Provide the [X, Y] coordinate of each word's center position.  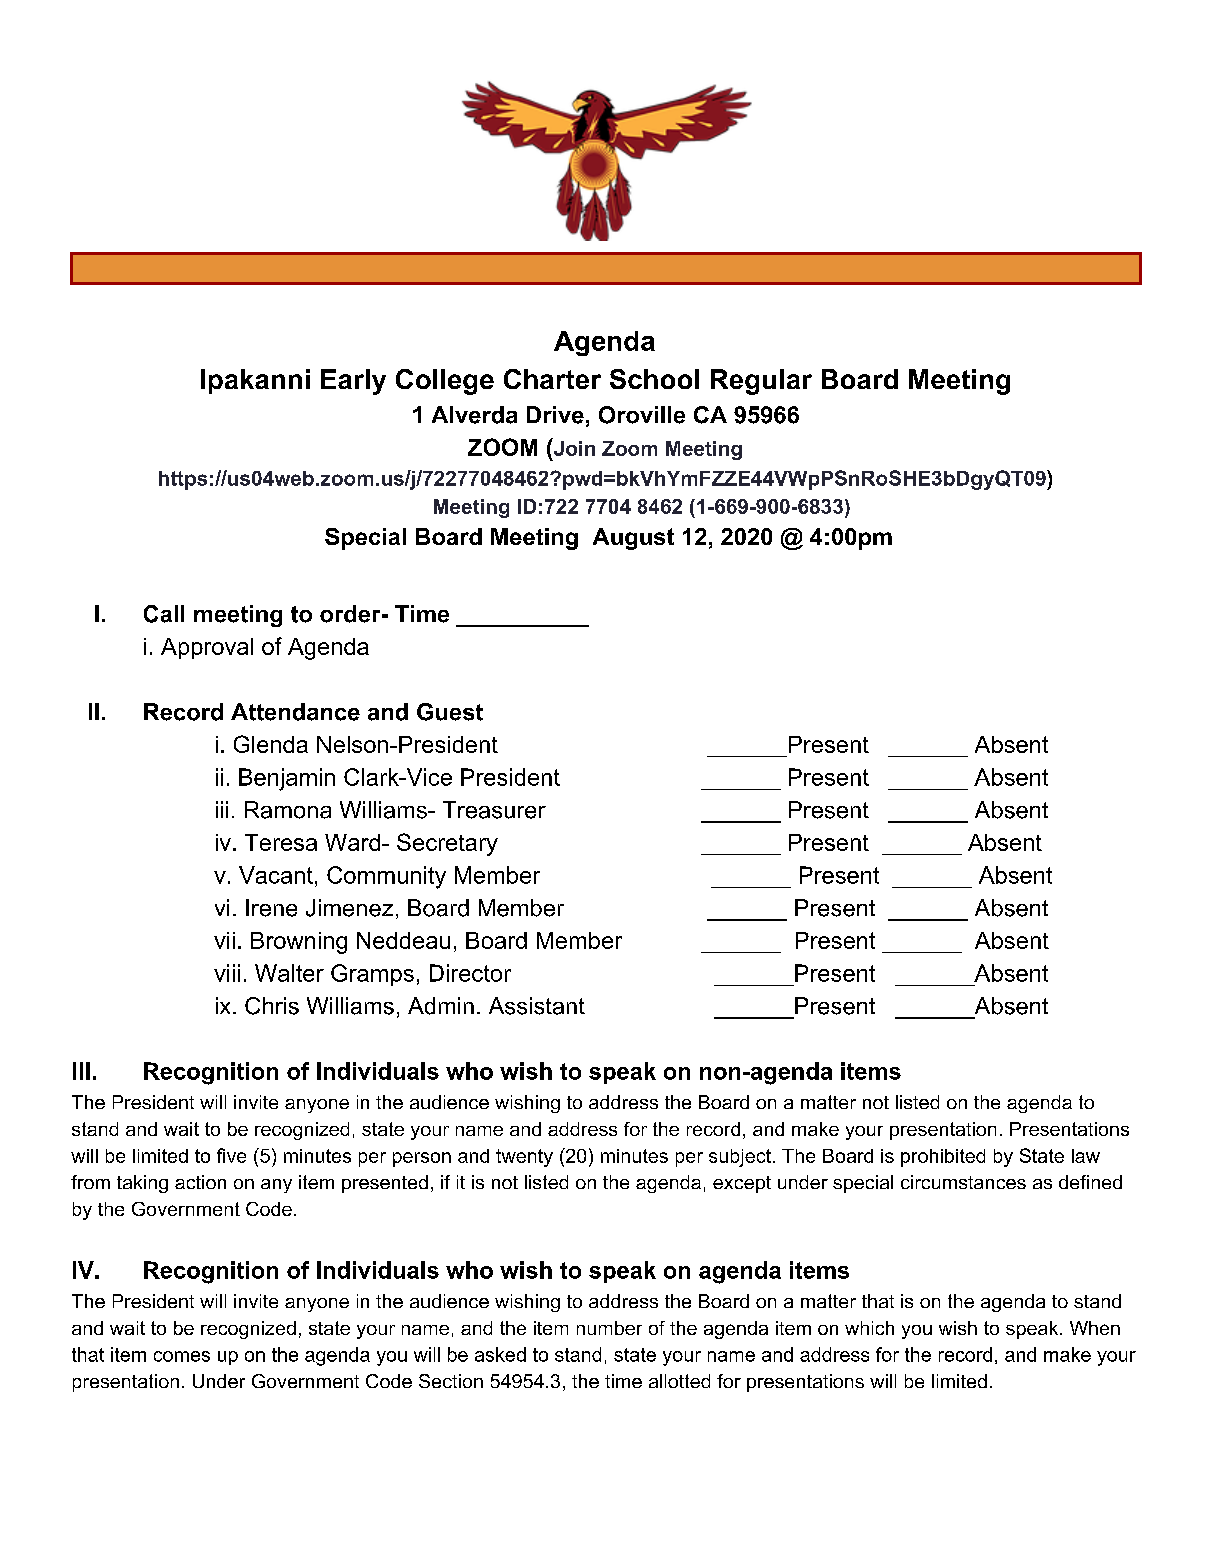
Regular [761, 382]
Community [386, 877]
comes [182, 1356]
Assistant [537, 1006]
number [609, 1328]
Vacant [276, 875]
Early [353, 382]
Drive [555, 415]
